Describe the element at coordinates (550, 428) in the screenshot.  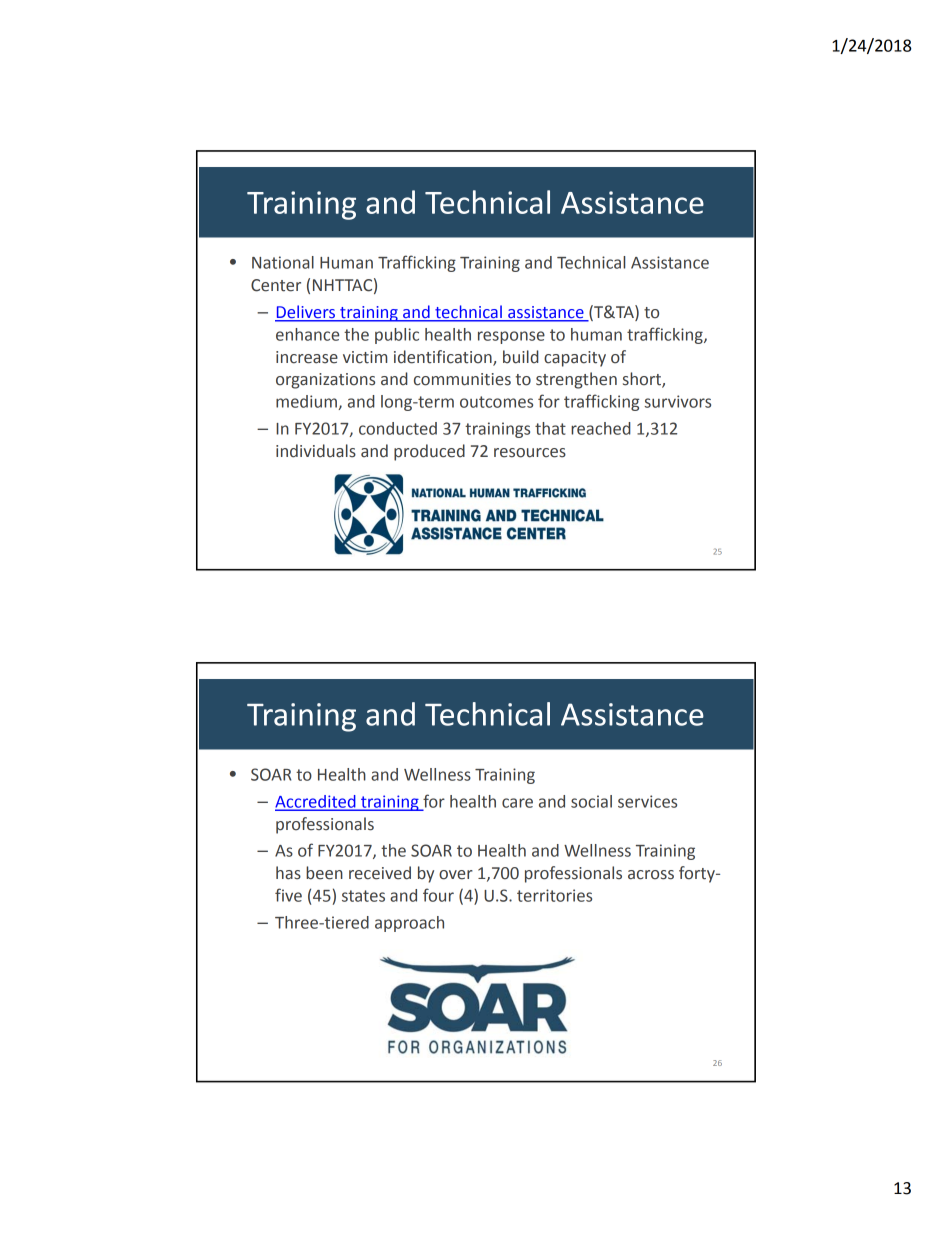
I see `that` at that location.
